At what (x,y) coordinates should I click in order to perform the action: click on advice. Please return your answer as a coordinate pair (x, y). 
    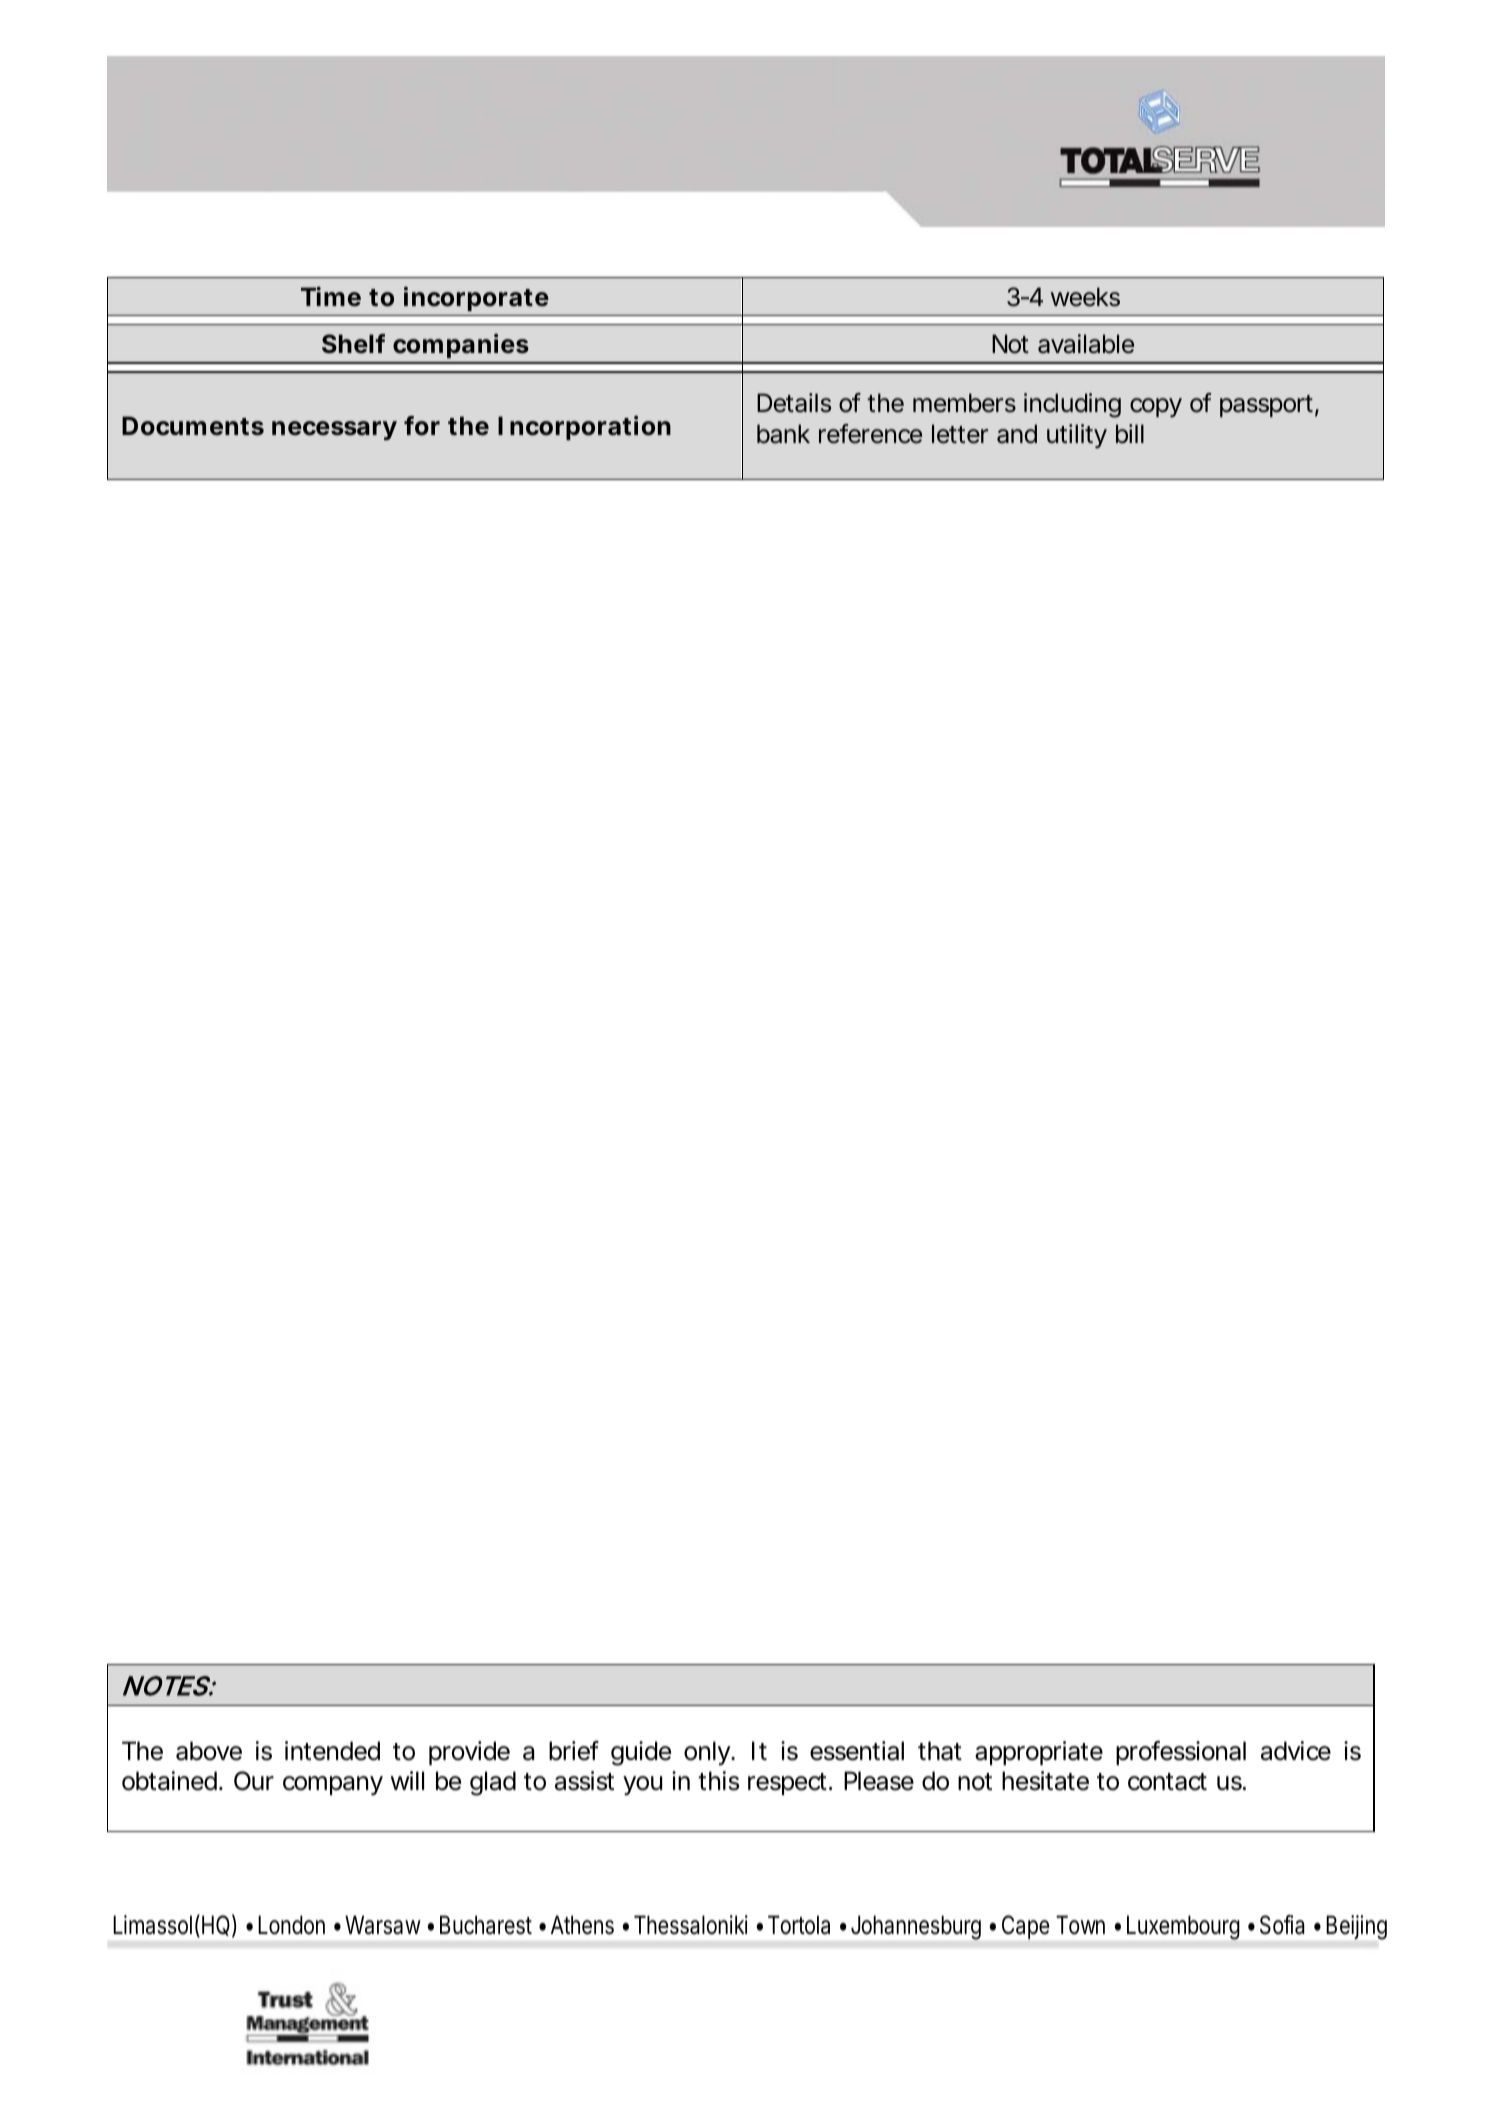
    Looking at the image, I should click on (1296, 1751).
